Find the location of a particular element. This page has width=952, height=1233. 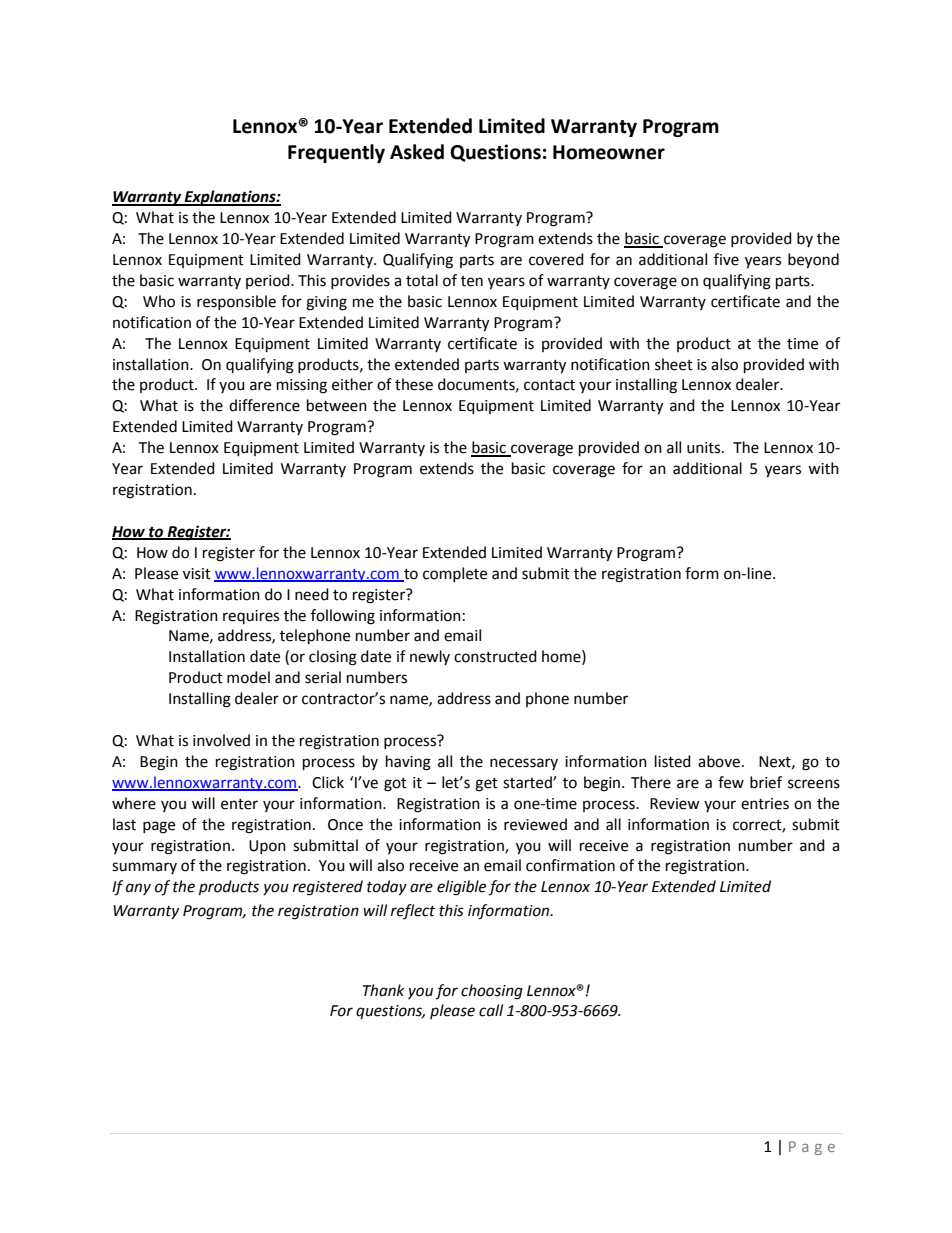

these is located at coordinates (414, 384).
